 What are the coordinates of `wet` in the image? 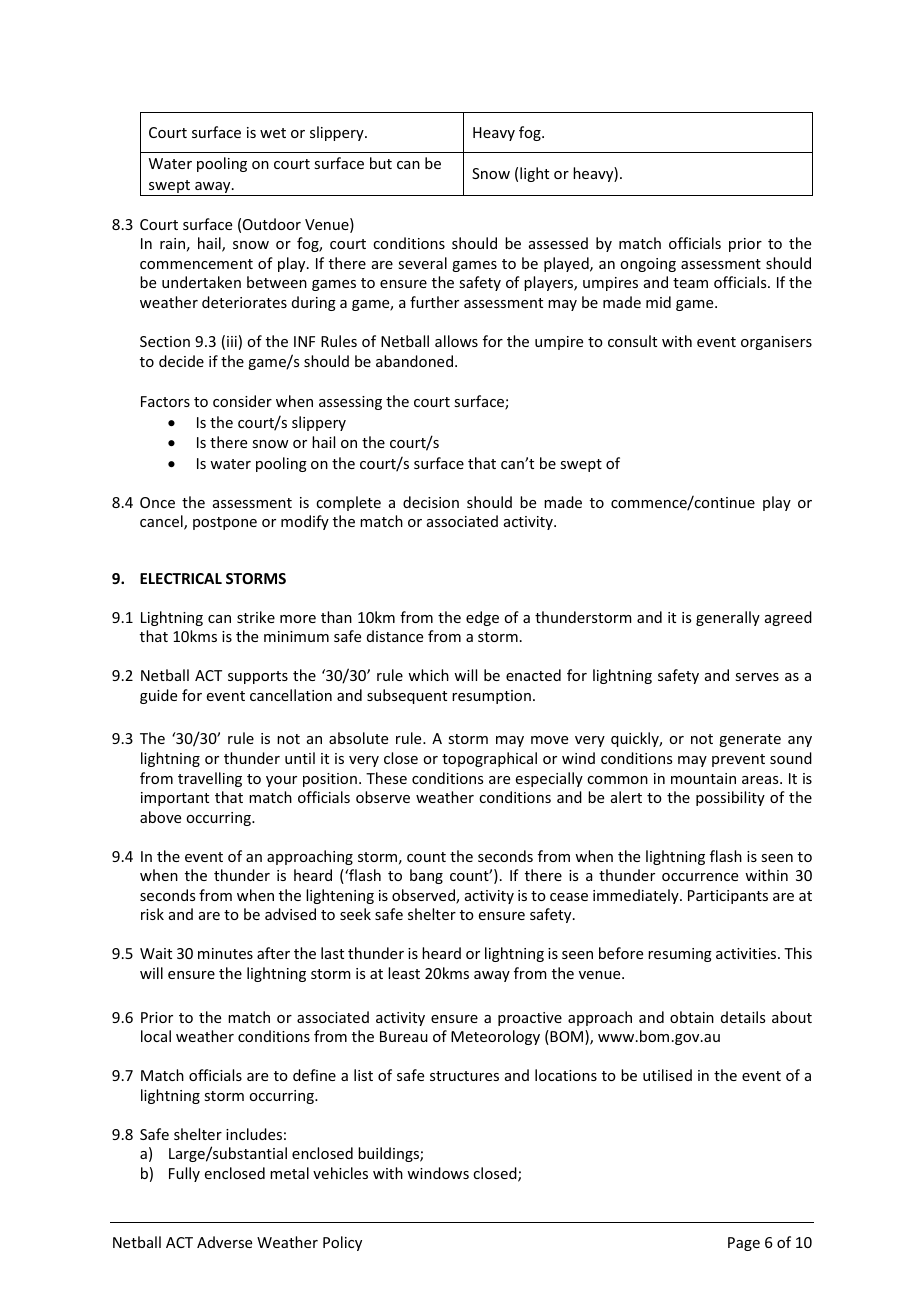 It's located at (273, 133).
